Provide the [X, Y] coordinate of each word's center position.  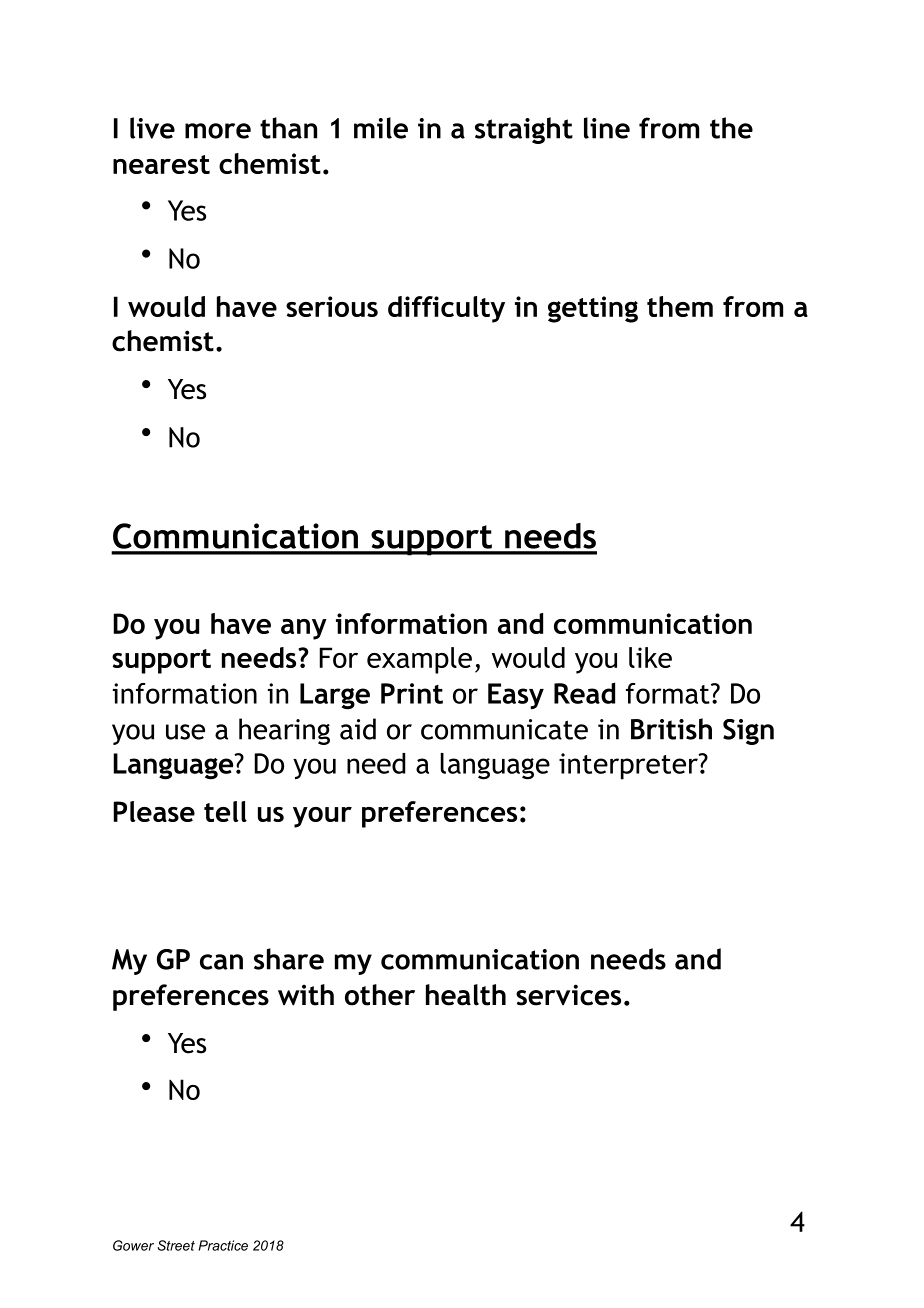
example [419, 660]
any [304, 629]
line [607, 128]
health [466, 995]
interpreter [629, 766]
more [218, 131]
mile [381, 128]
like [650, 657]
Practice [223, 1245]
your [322, 817]
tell [225, 811]
